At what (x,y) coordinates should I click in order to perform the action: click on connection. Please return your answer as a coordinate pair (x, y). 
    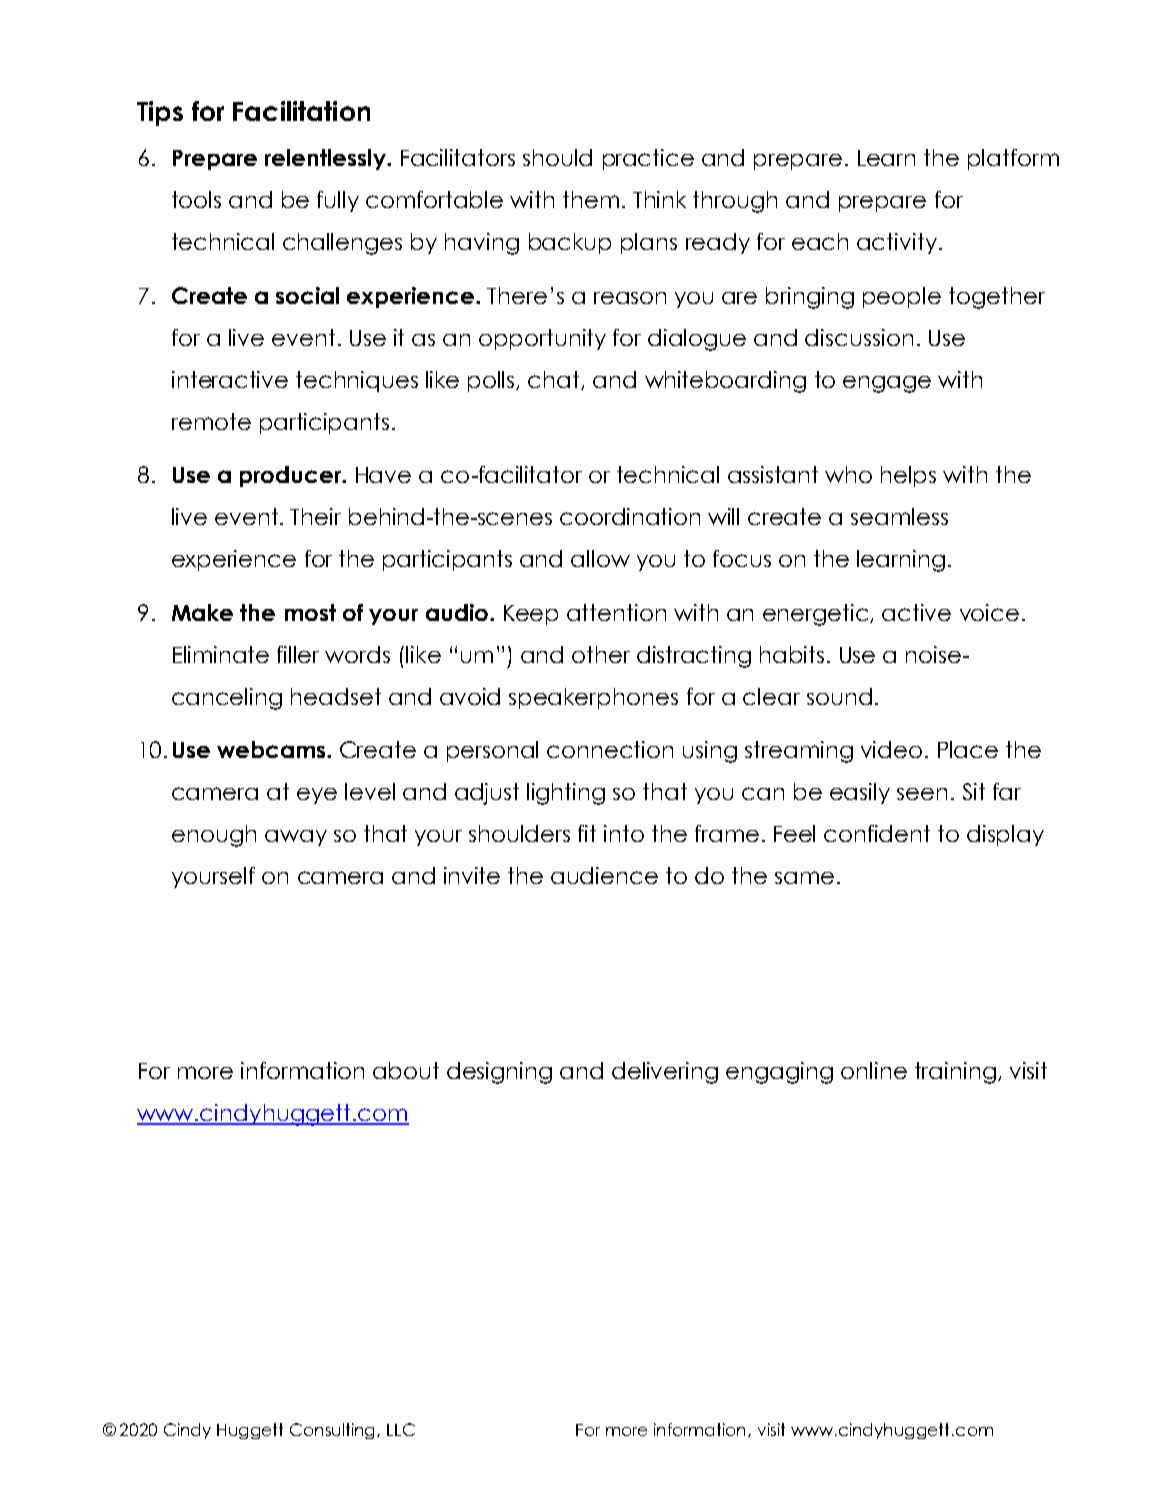
    Looking at the image, I should click on (610, 749).
